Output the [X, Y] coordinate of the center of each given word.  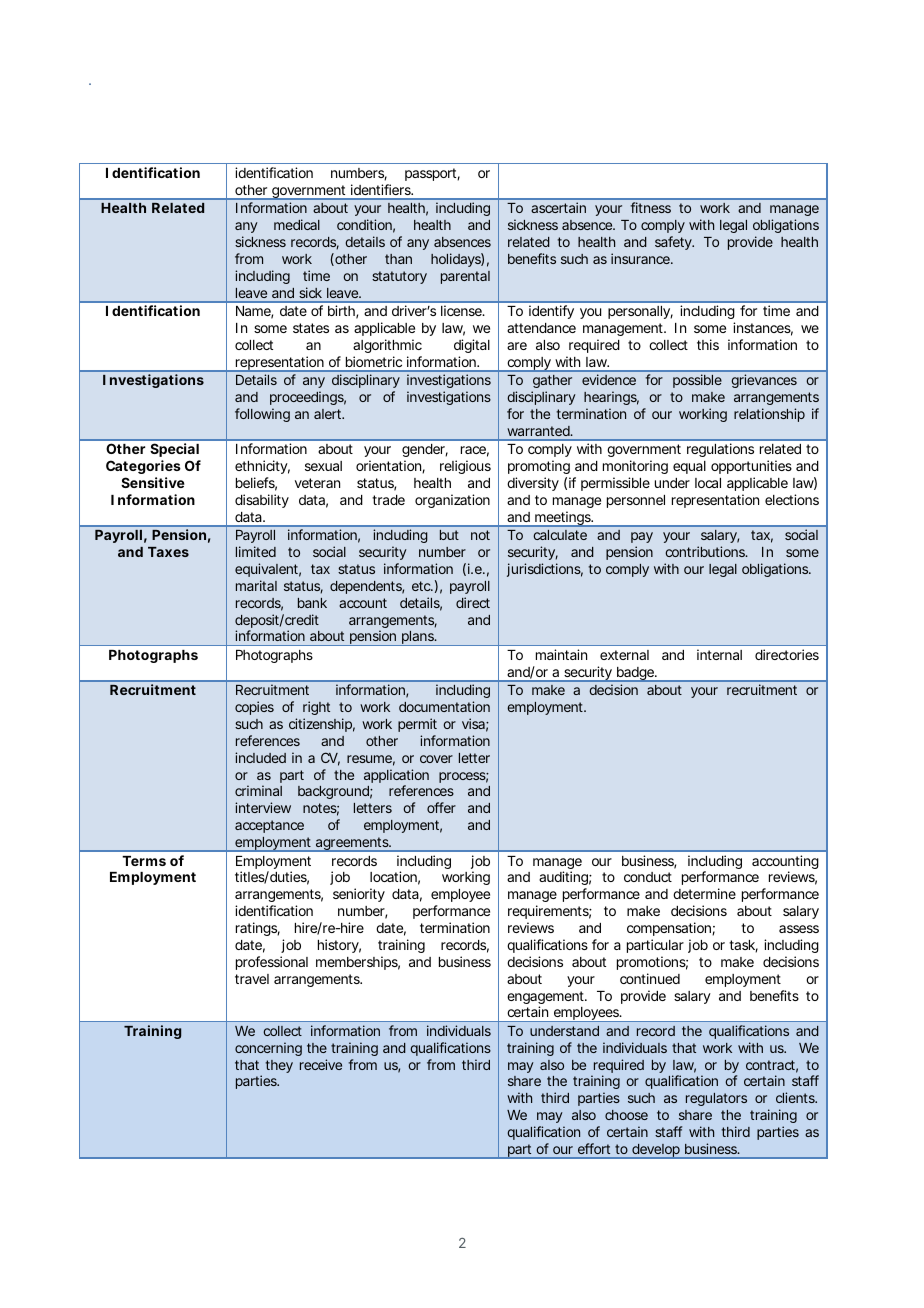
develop [657, 1151]
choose [626, 1115]
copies [254, 708]
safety [674, 243]
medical [297, 224]
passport [432, 174]
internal [719, 654]
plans [419, 638]
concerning [268, 1049]
